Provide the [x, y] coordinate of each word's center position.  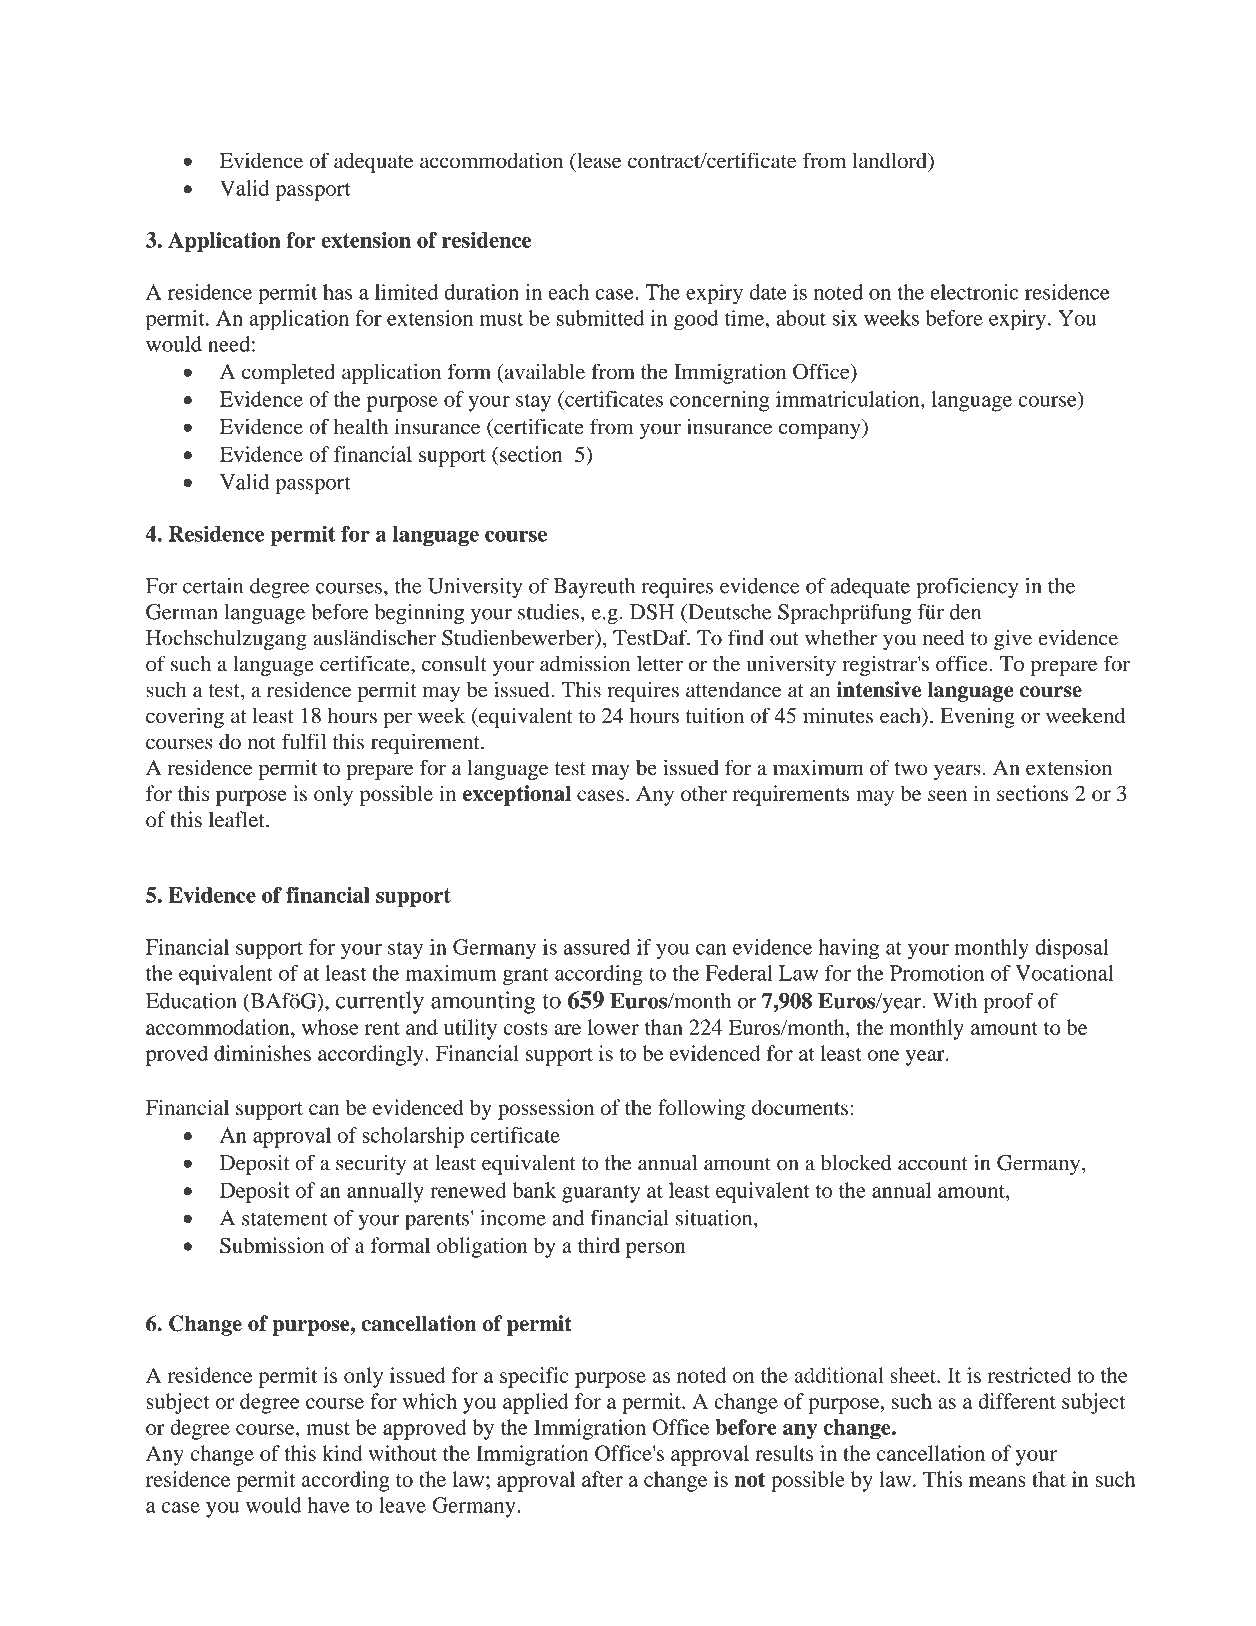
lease [598, 160]
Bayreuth [594, 588]
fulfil [304, 741]
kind [342, 1453]
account [933, 1164]
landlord [890, 160]
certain [213, 586]
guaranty [601, 1194]
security [371, 1165]
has [337, 292]
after [602, 1479]
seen [947, 795]
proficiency [967, 588]
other [704, 793]
